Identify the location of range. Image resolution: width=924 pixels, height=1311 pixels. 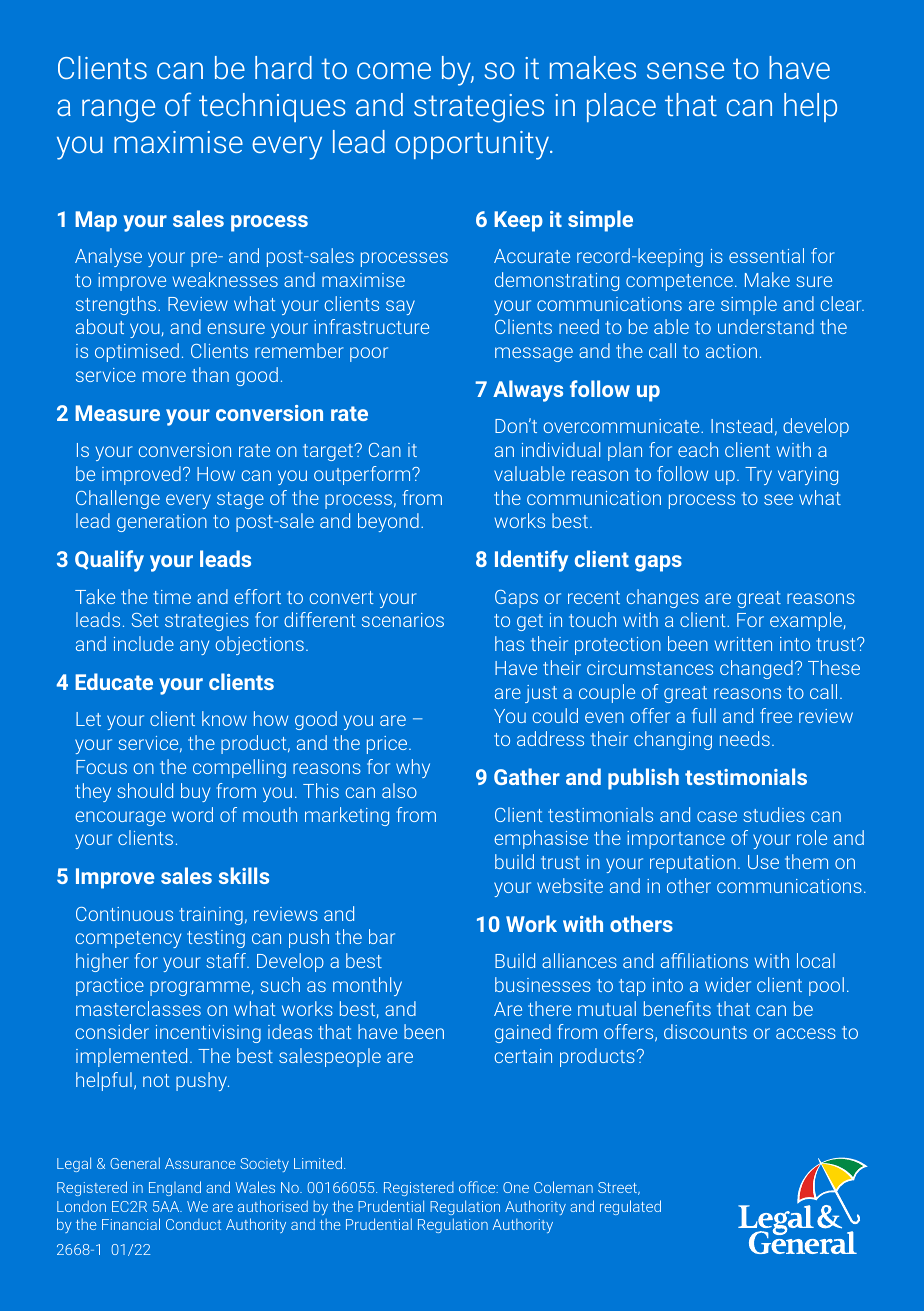
(118, 111).
